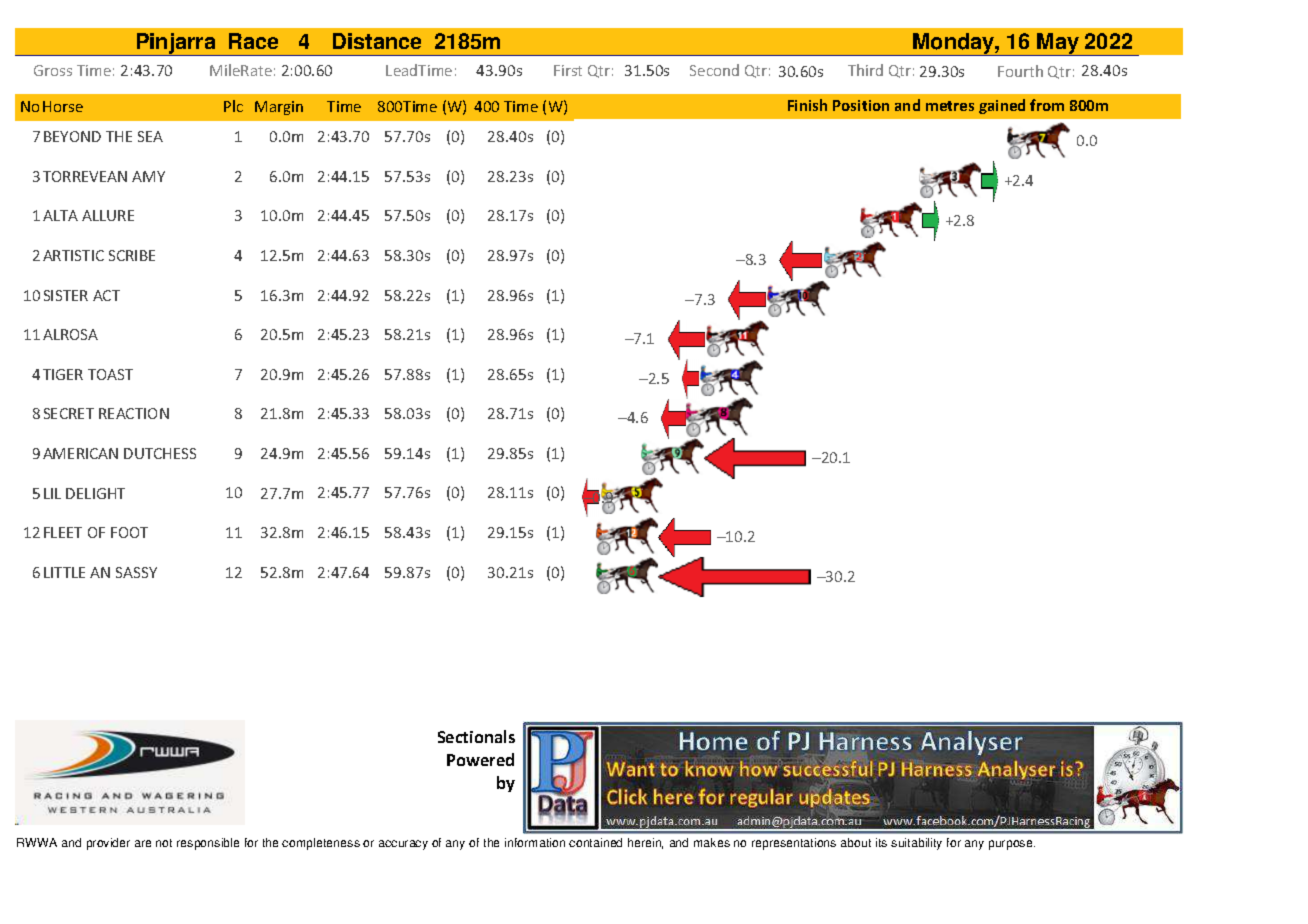 Image resolution: width=1308 pixels, height=924 pixels. I want to click on Sectionals, so click(476, 736).
